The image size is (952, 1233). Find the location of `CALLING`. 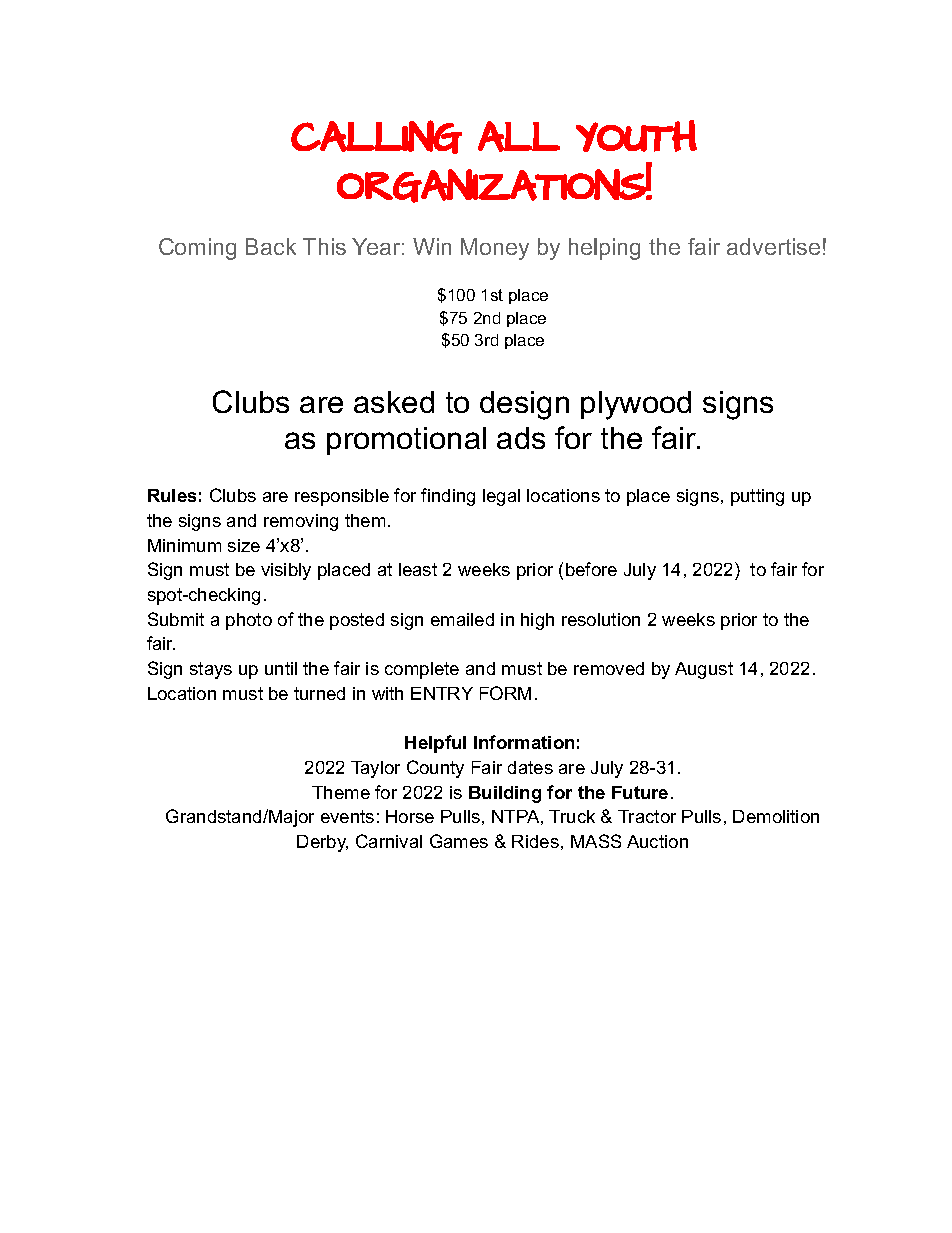

CALLING is located at coordinates (376, 137).
